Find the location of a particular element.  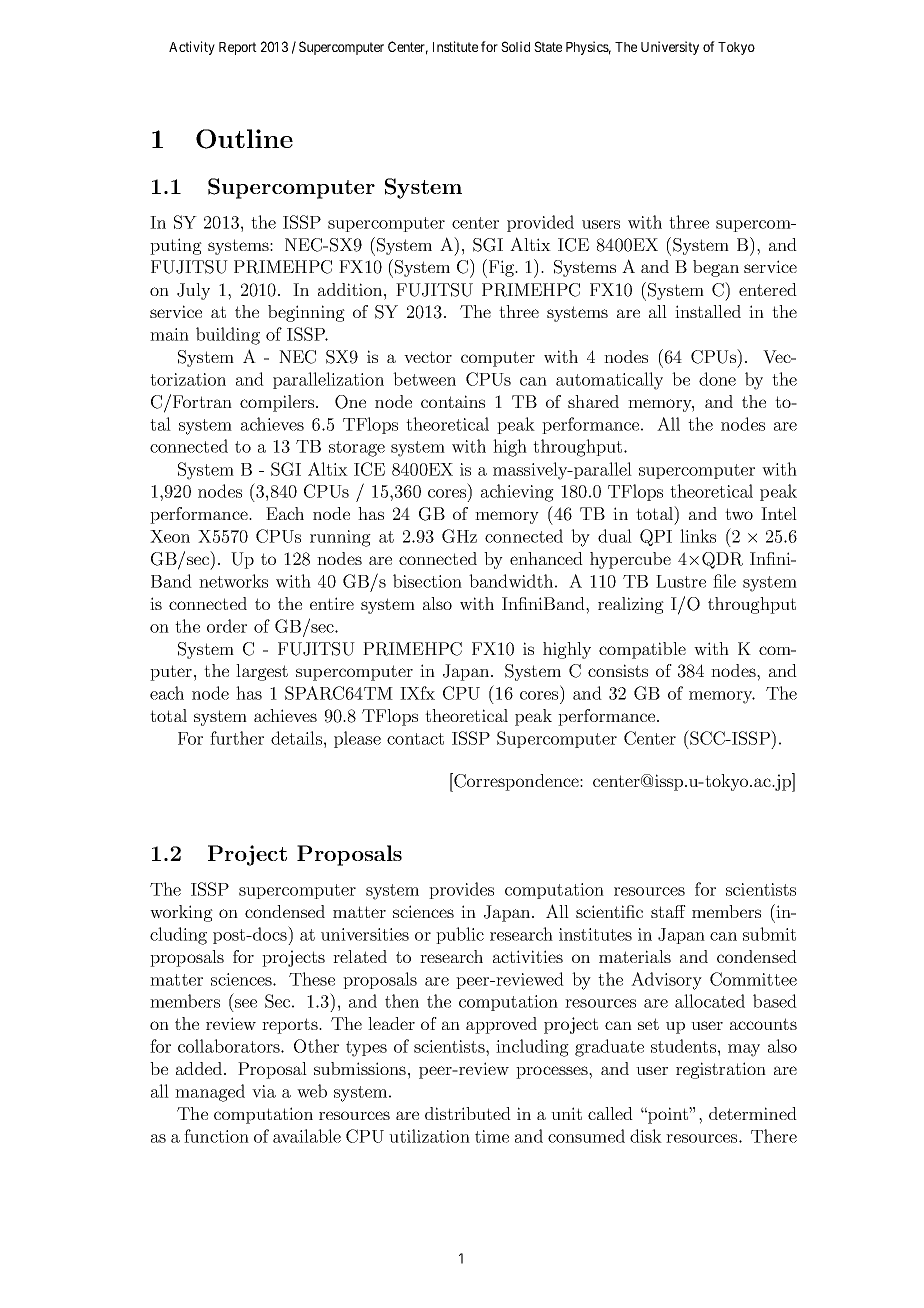

installed is located at coordinates (708, 311).
